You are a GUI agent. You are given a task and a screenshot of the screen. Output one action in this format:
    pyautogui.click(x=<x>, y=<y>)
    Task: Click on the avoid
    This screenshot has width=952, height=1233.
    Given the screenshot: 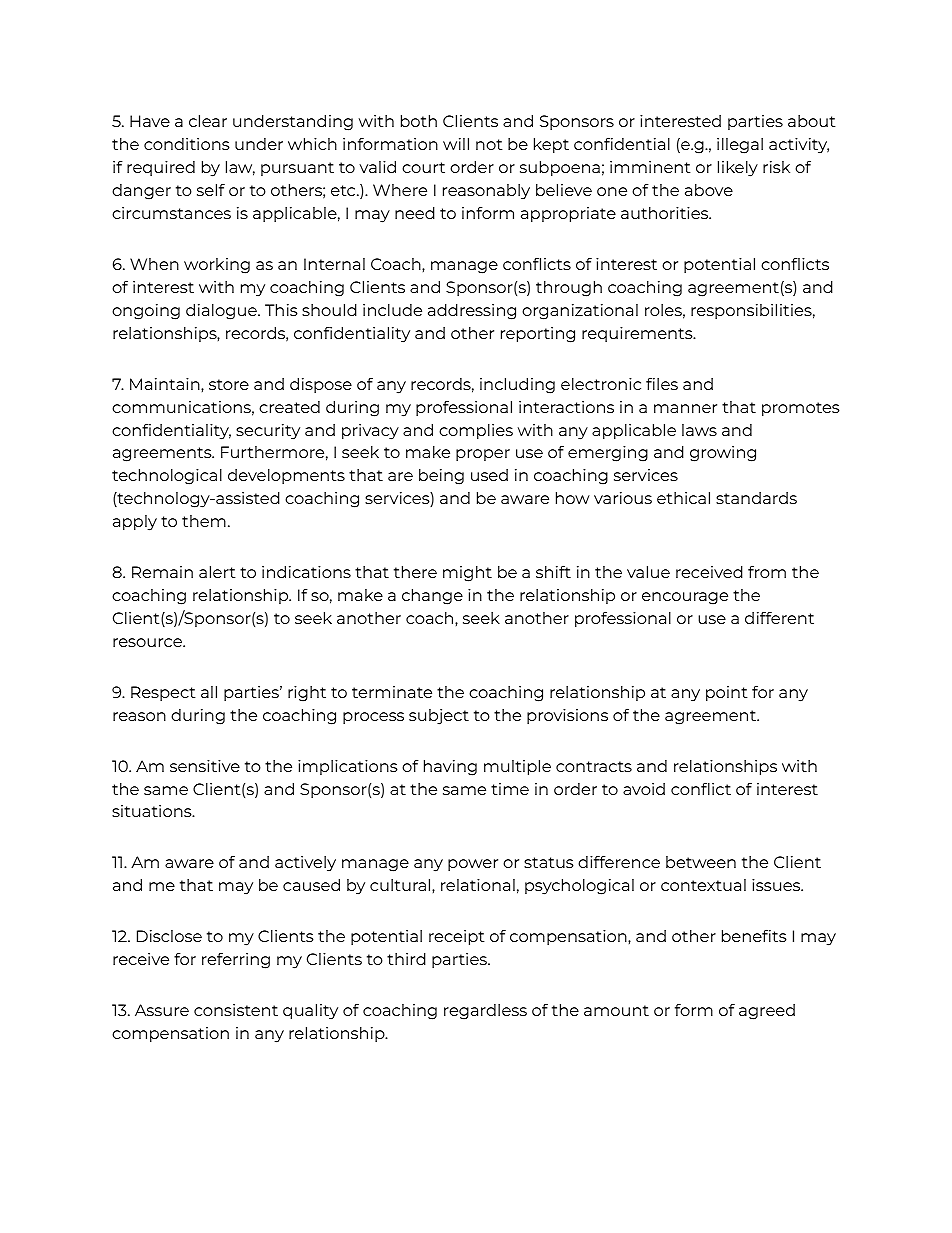 What is the action you would take?
    pyautogui.click(x=644, y=789)
